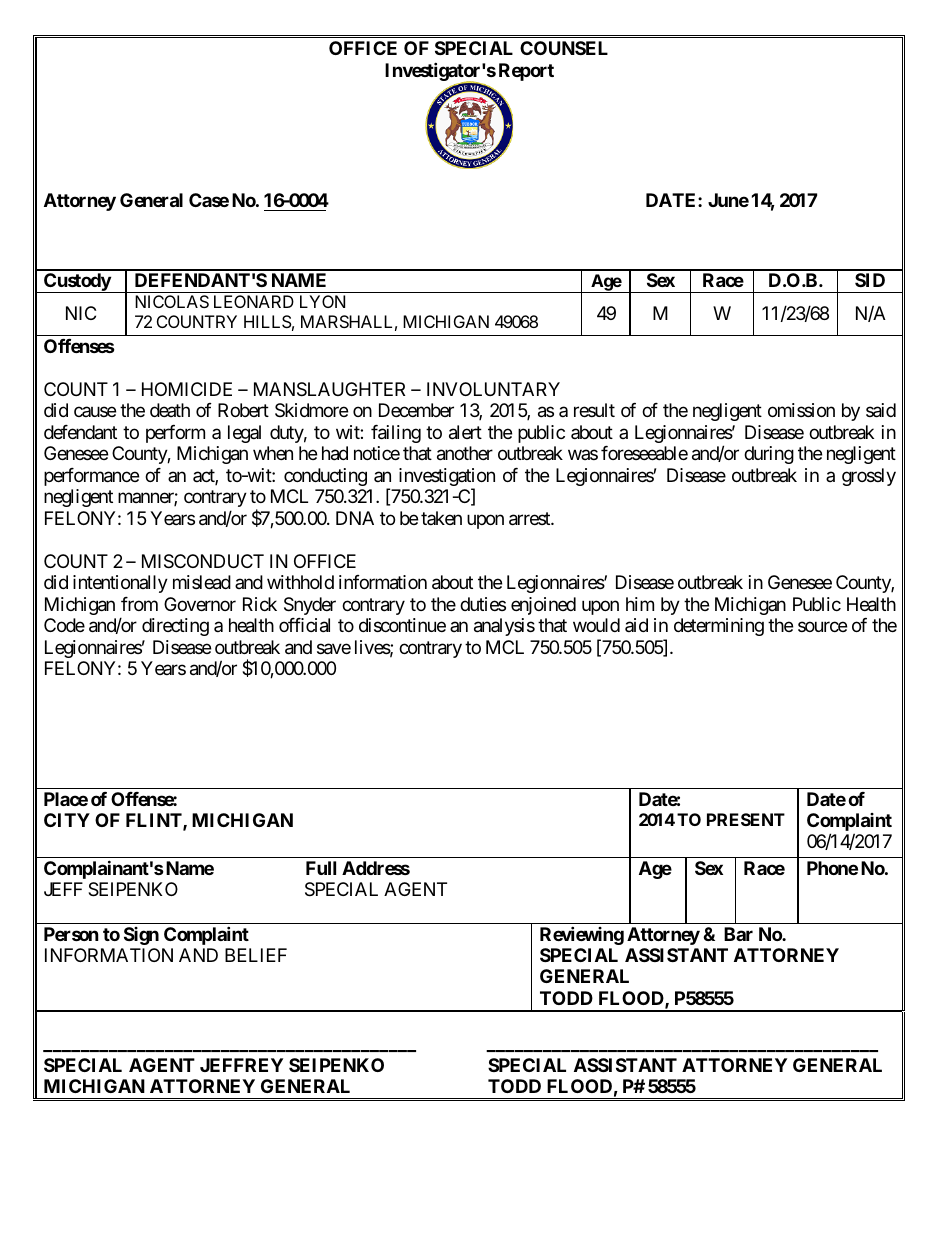  Describe the element at coordinates (493, 389) in the screenshot. I see `INVOLUNTARY` at that location.
